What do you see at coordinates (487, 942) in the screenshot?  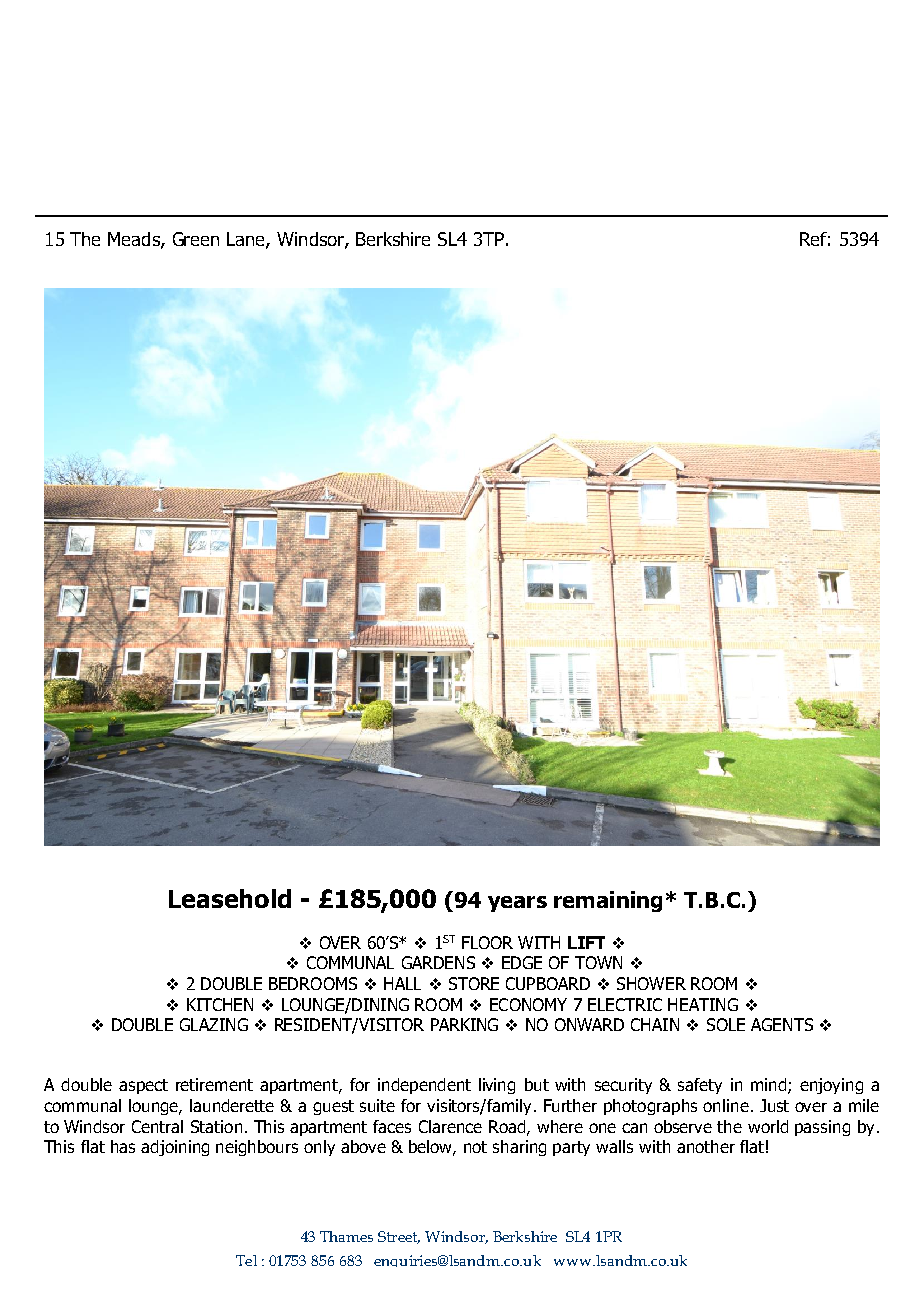 I see `FLOOR` at bounding box center [487, 942].
